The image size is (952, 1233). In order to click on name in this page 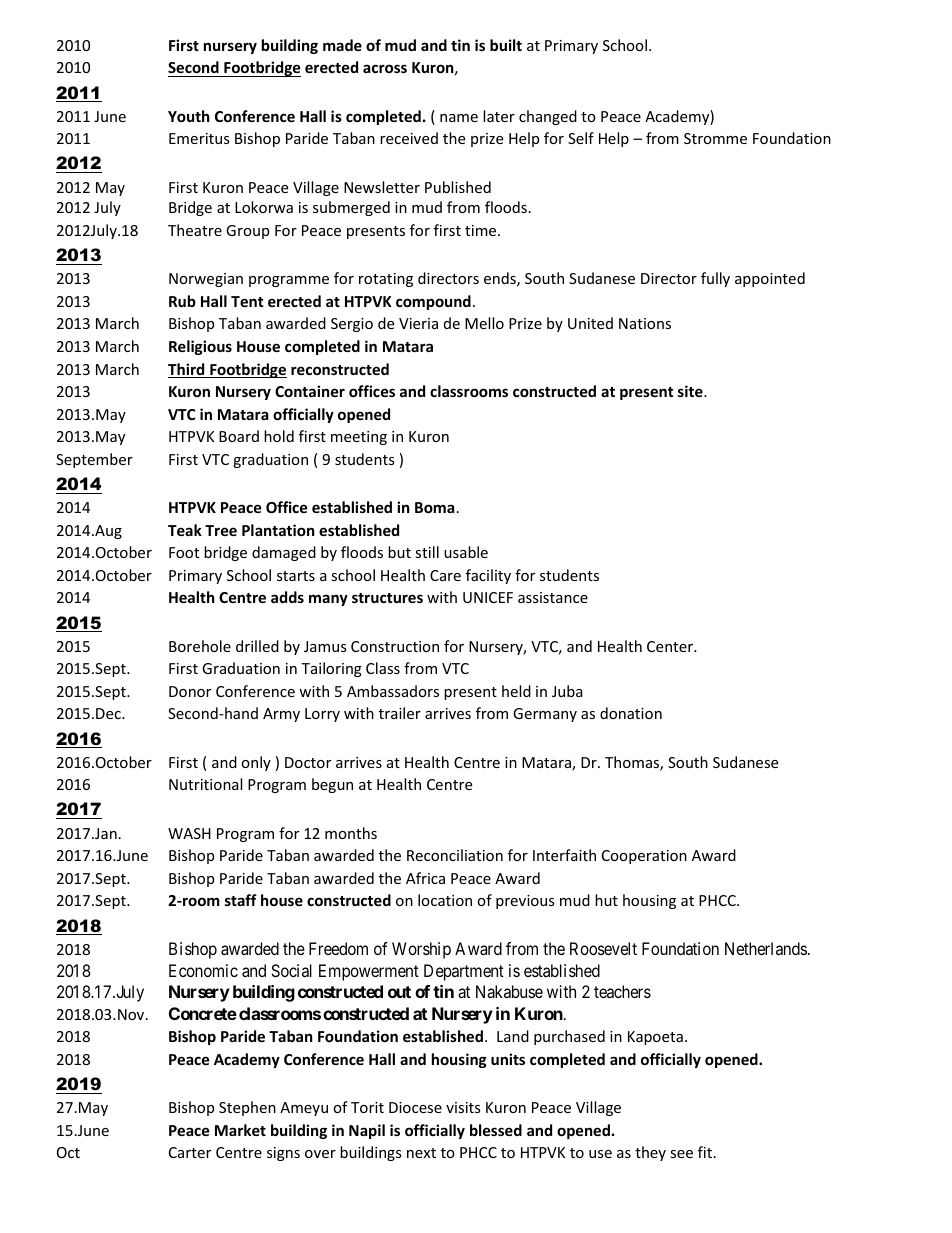, I will do `click(459, 118)`.
